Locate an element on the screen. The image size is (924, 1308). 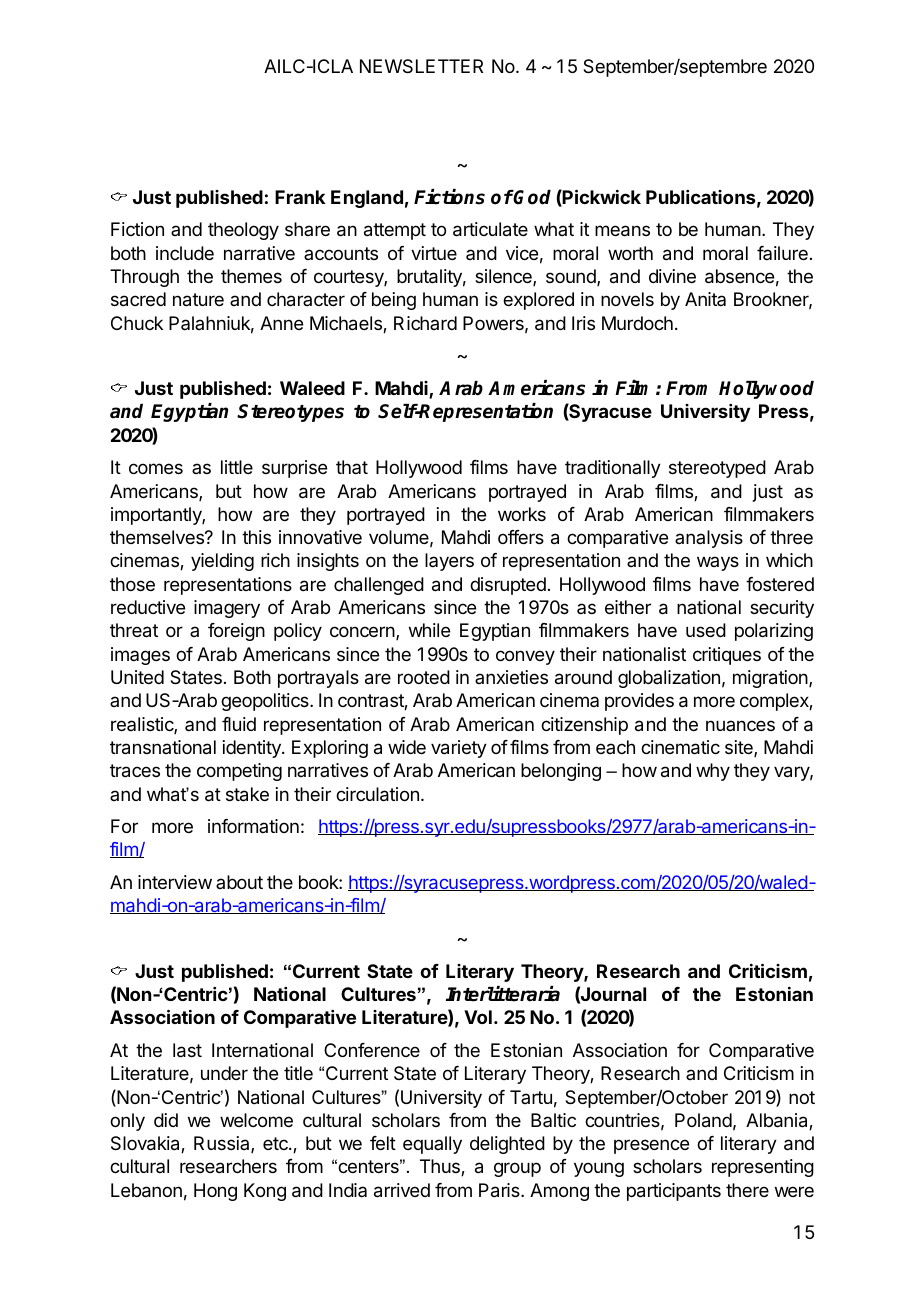
Russia is located at coordinates (223, 1144).
